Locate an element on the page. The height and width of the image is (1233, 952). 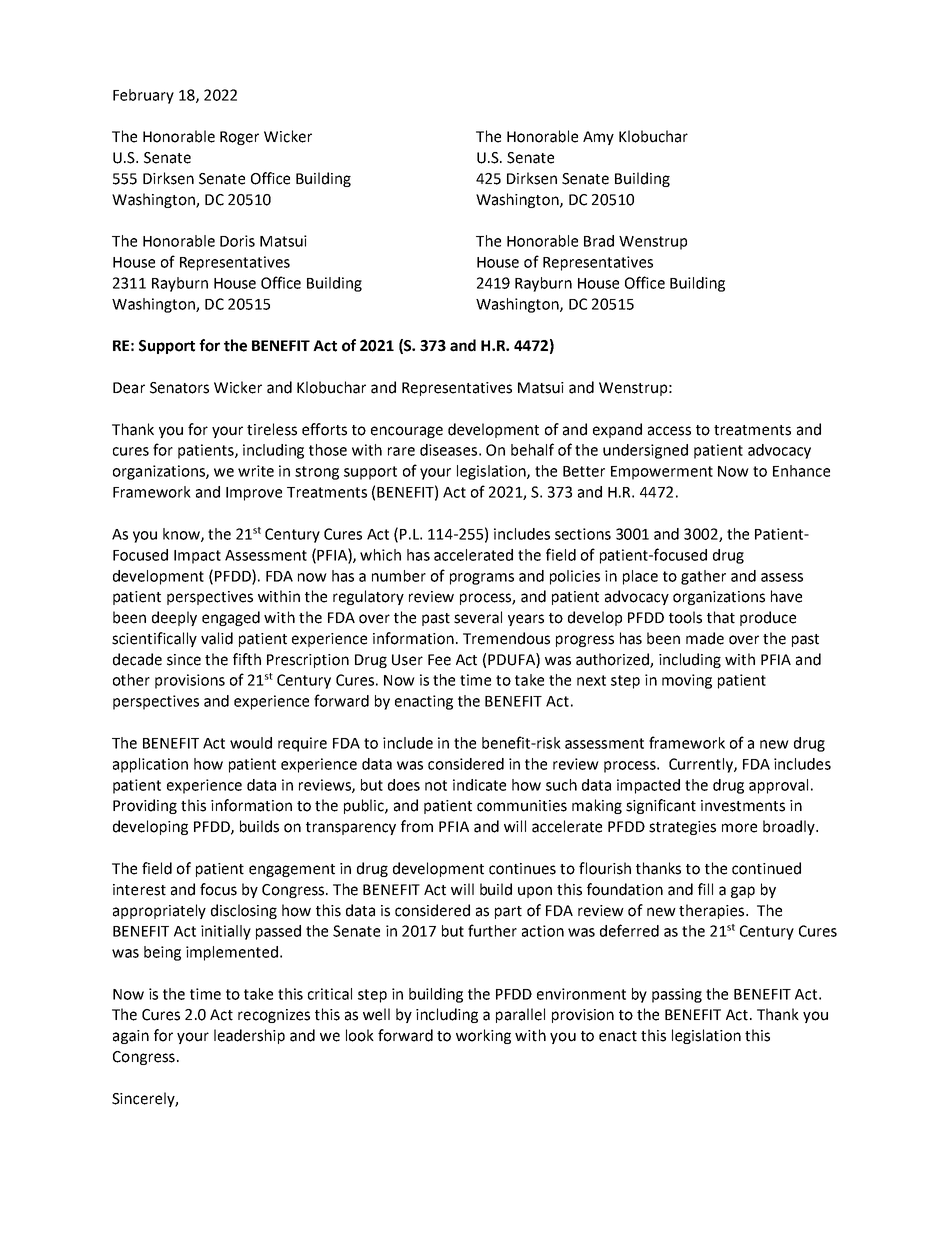
access is located at coordinates (669, 431).
